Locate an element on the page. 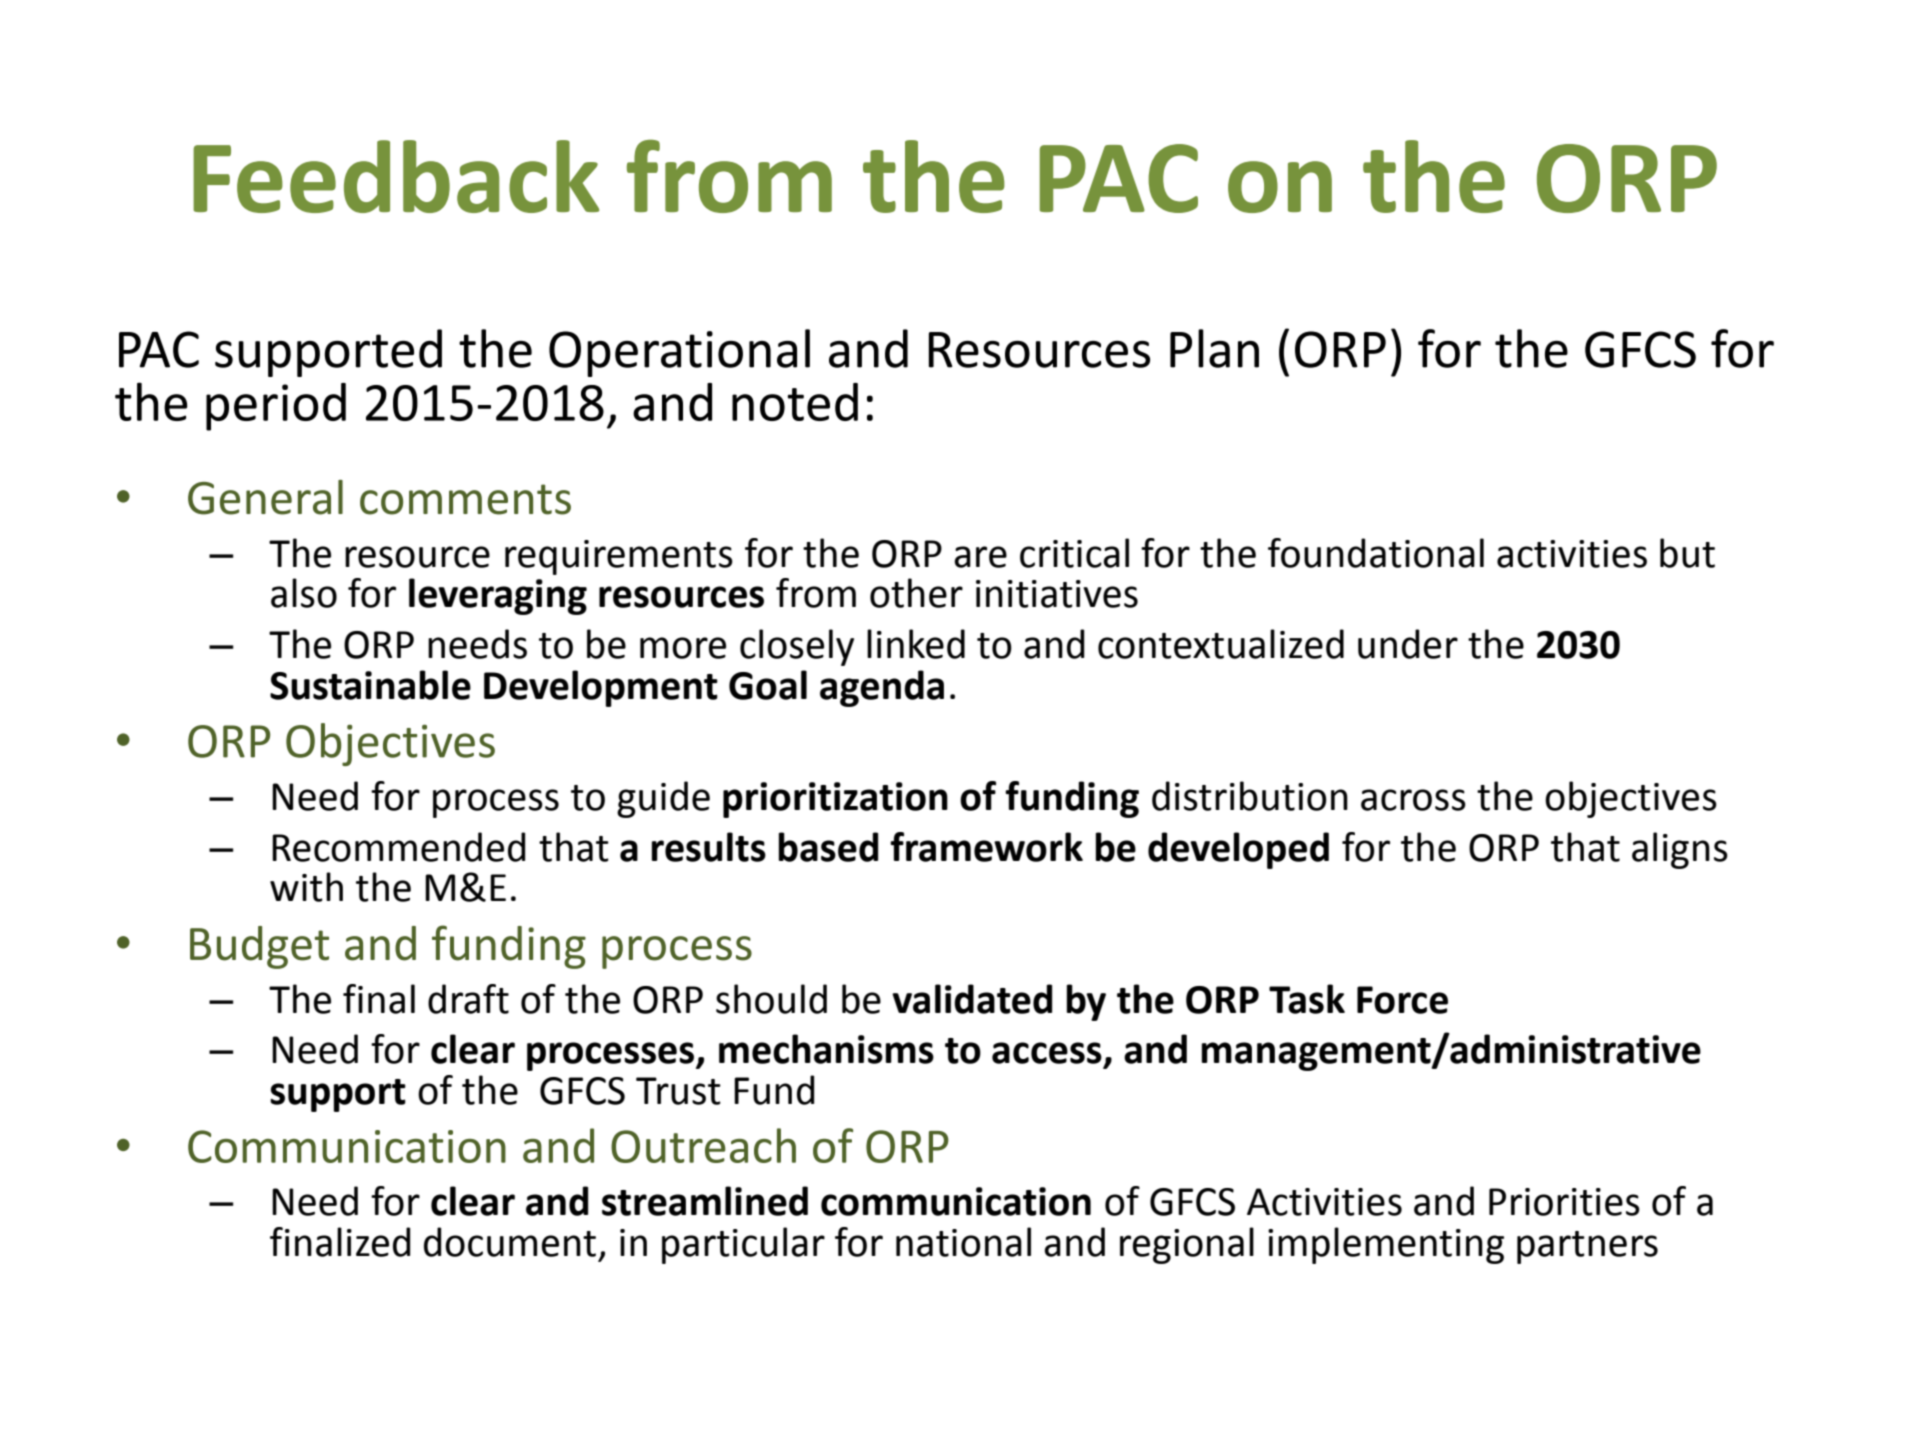 The height and width of the image is (1429, 1906). Plan is located at coordinates (1214, 348).
